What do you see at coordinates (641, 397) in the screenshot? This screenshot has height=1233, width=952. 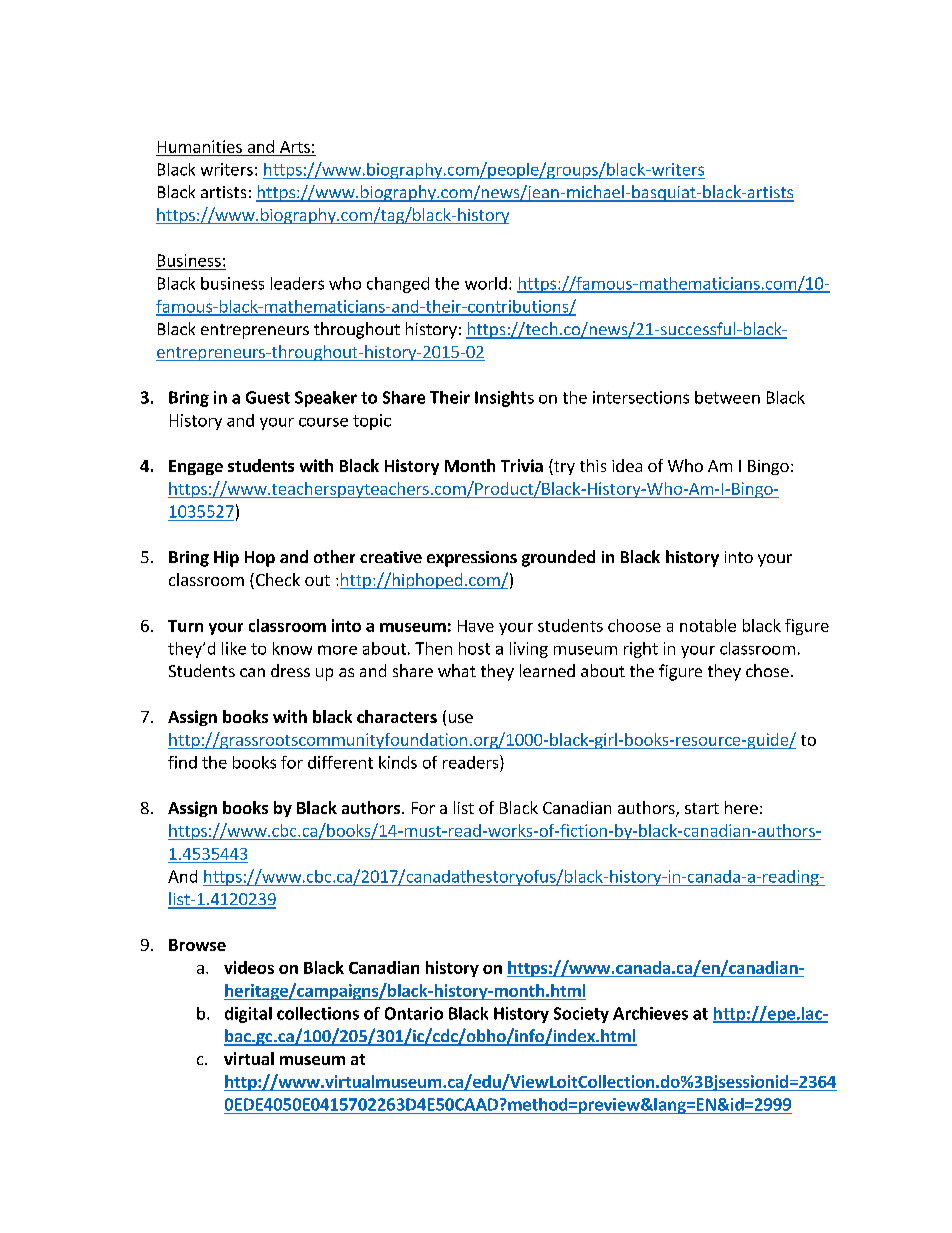 I see `intersections` at bounding box center [641, 397].
